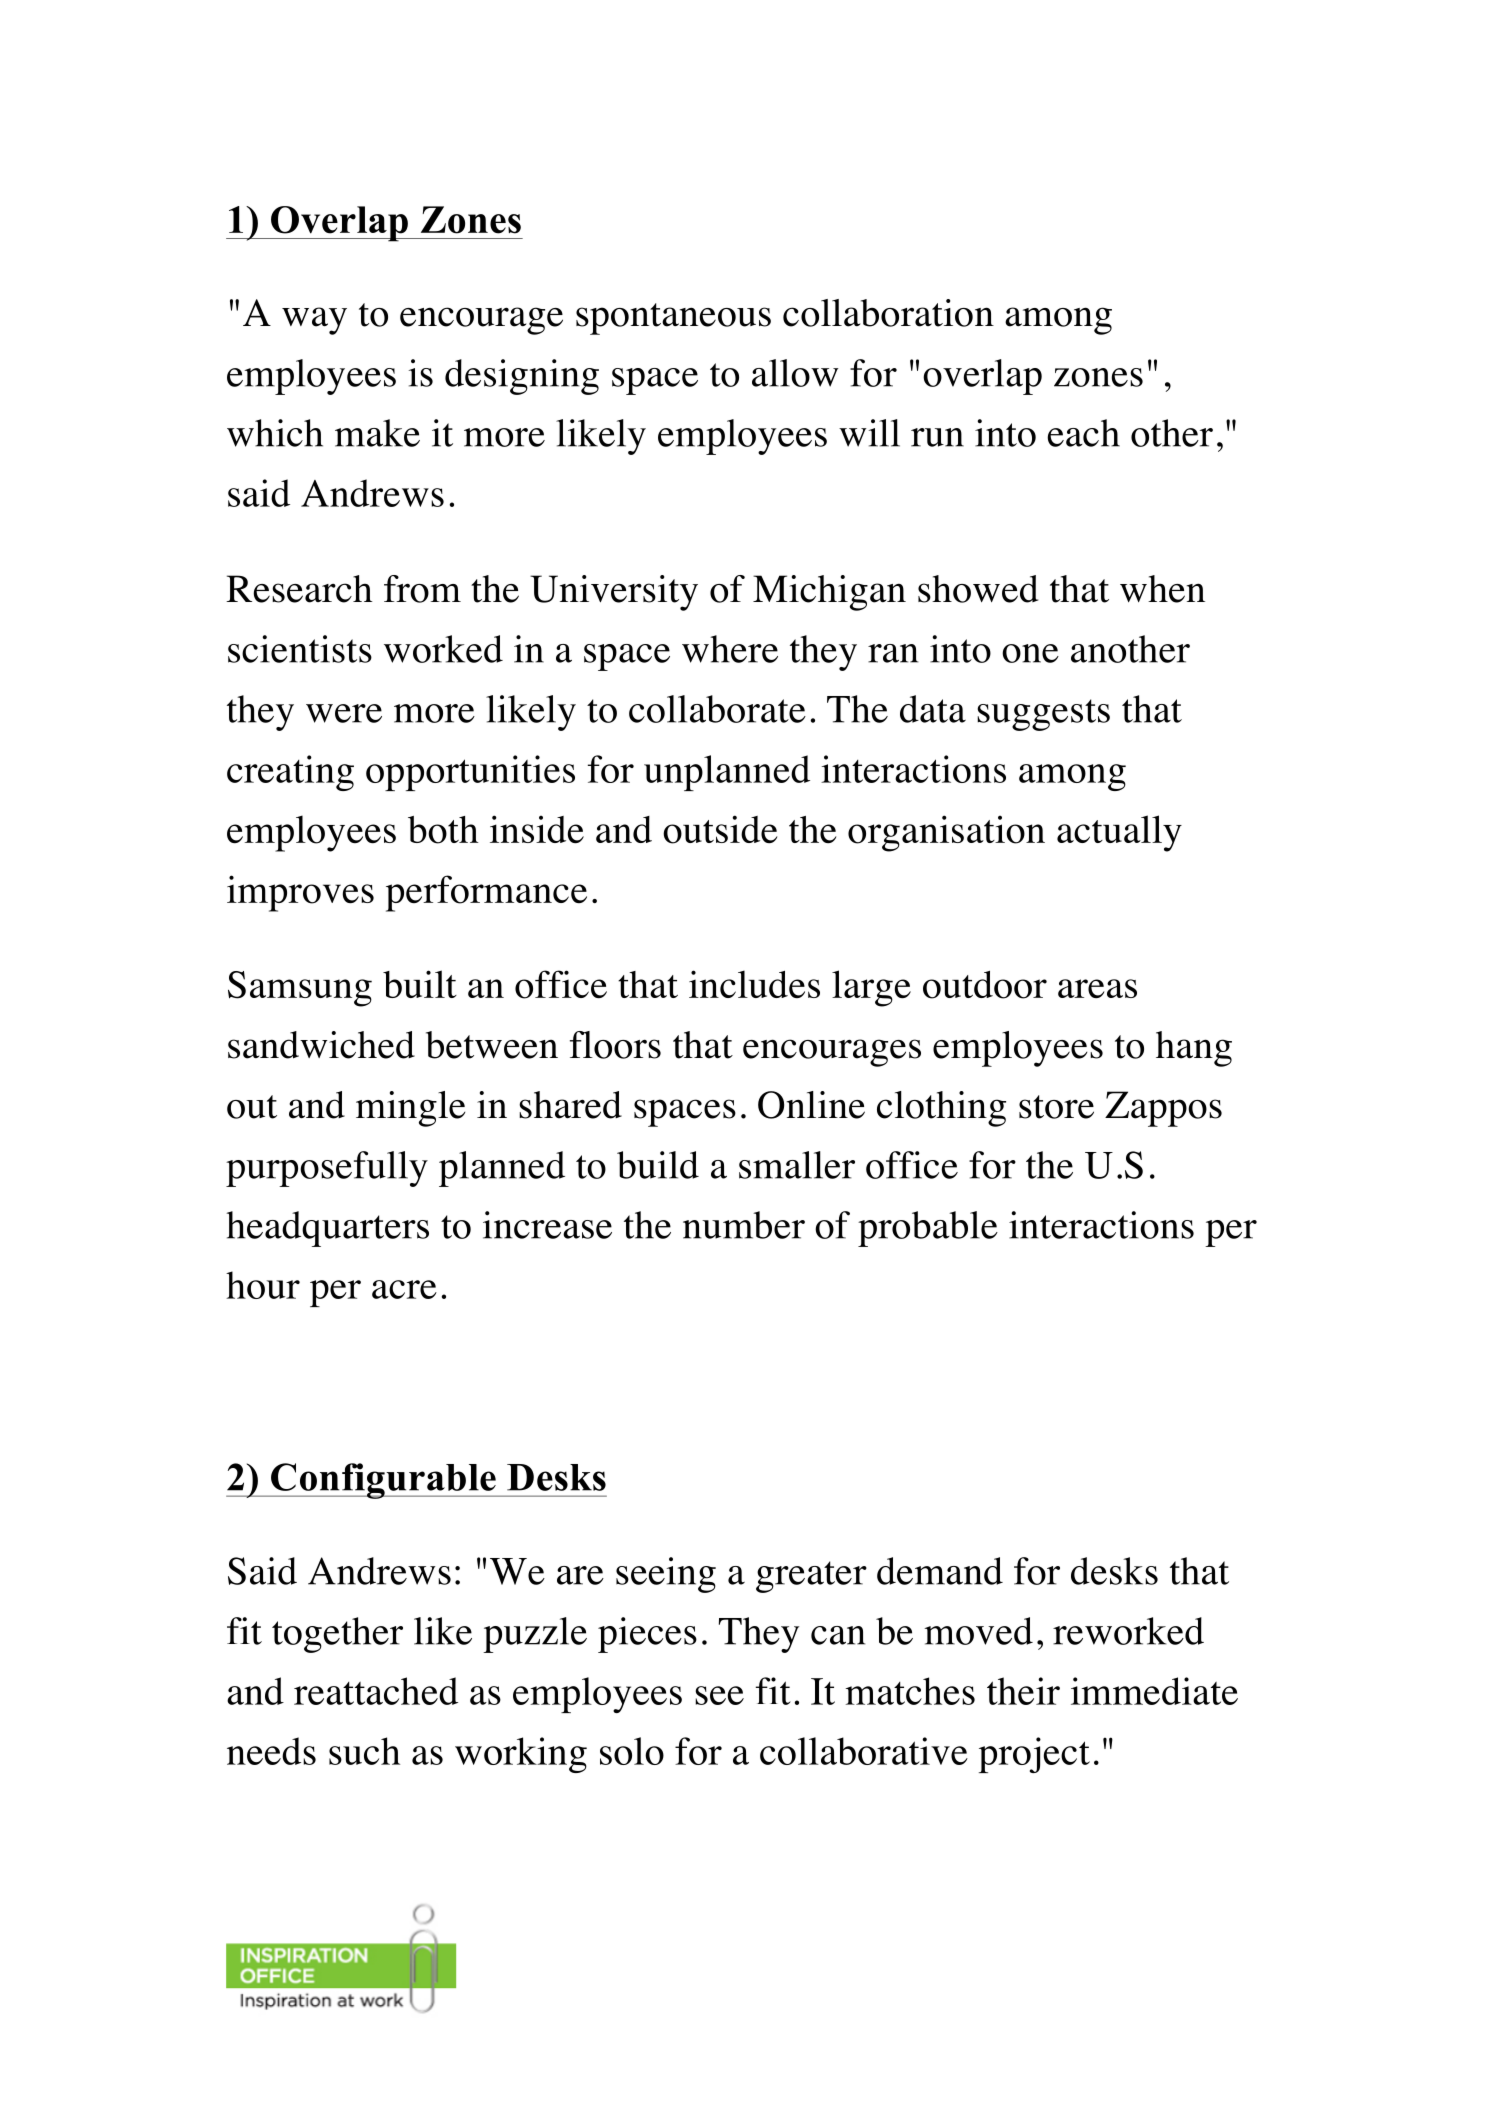  I want to click on sandwiched, so click(321, 1045).
